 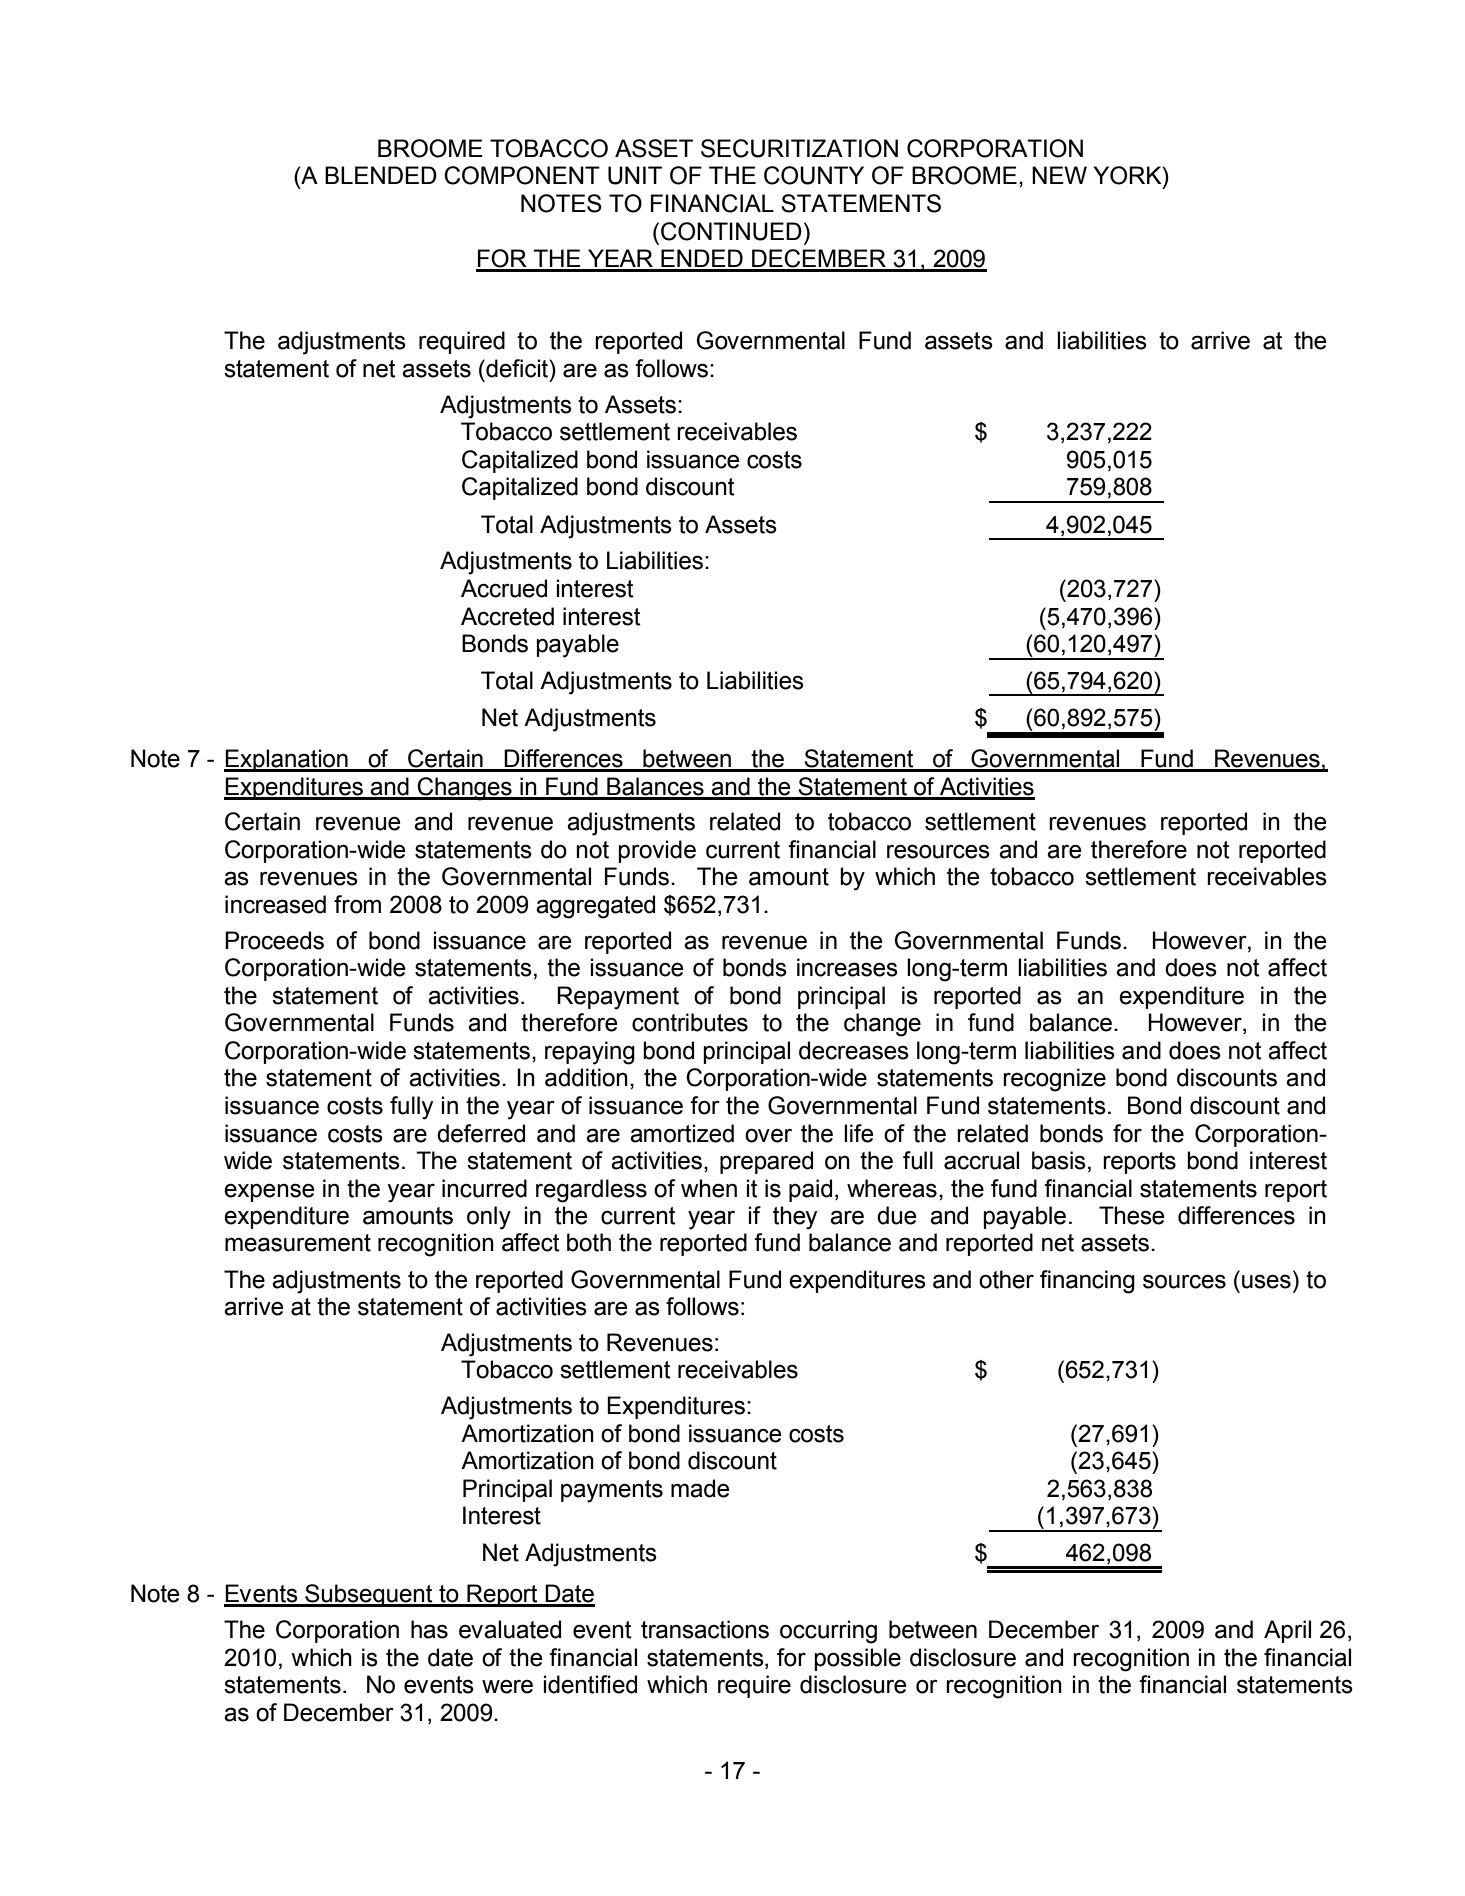 I want to click on April, so click(x=1287, y=1631).
